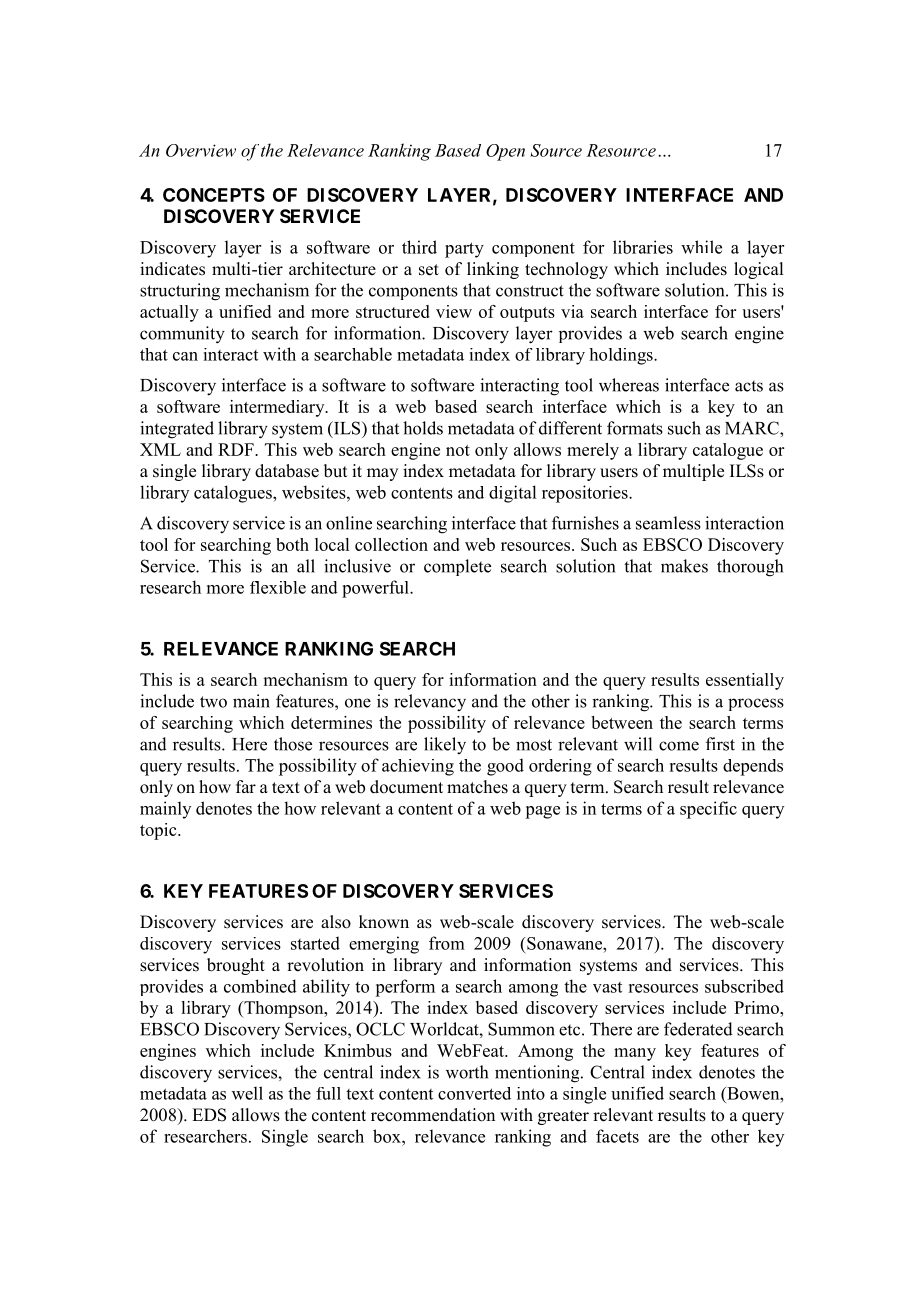 The height and width of the screenshot is (1307, 924). Describe the element at coordinates (635, 428) in the screenshot. I see `formats` at that location.
